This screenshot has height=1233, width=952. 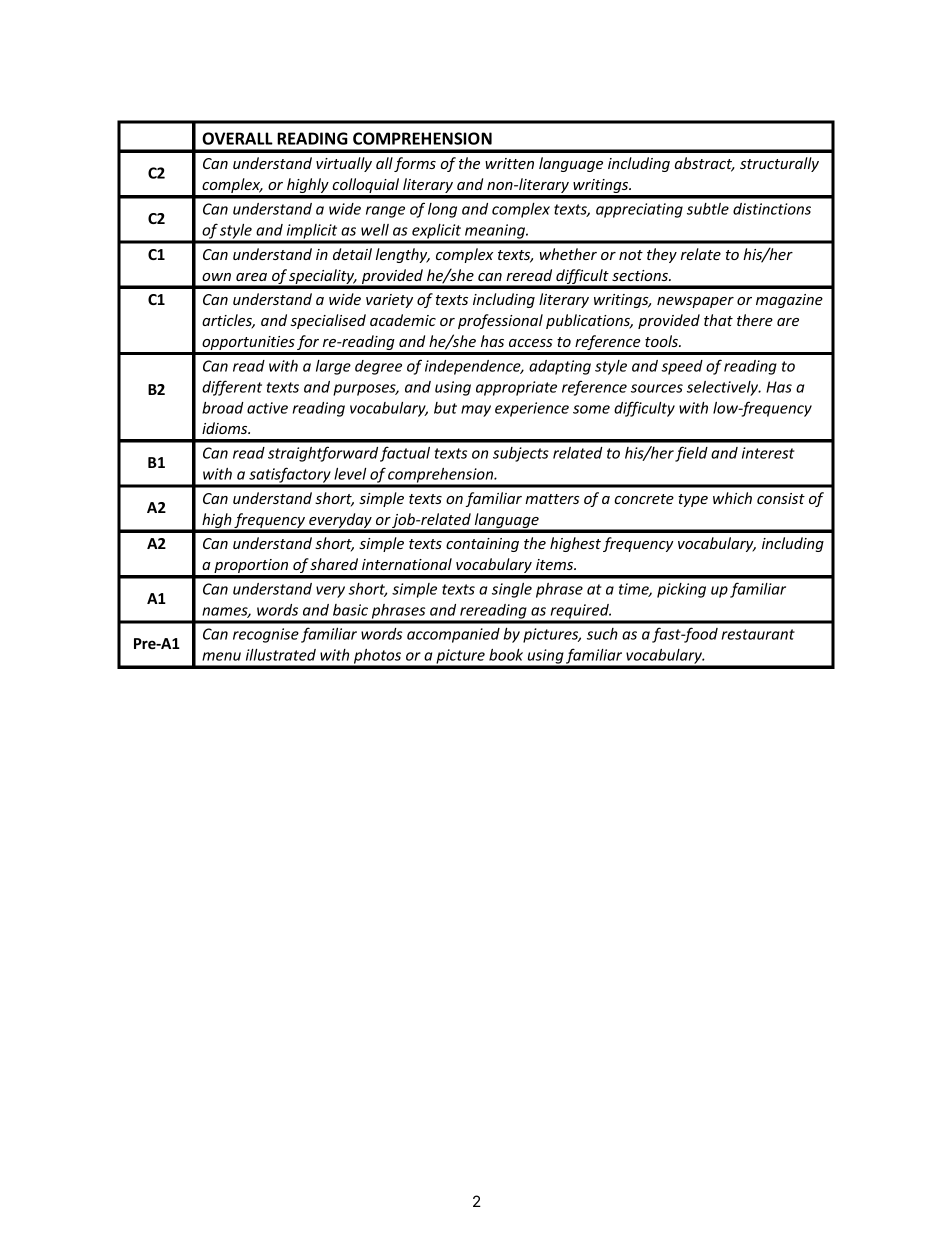 I want to click on which, so click(x=732, y=498).
